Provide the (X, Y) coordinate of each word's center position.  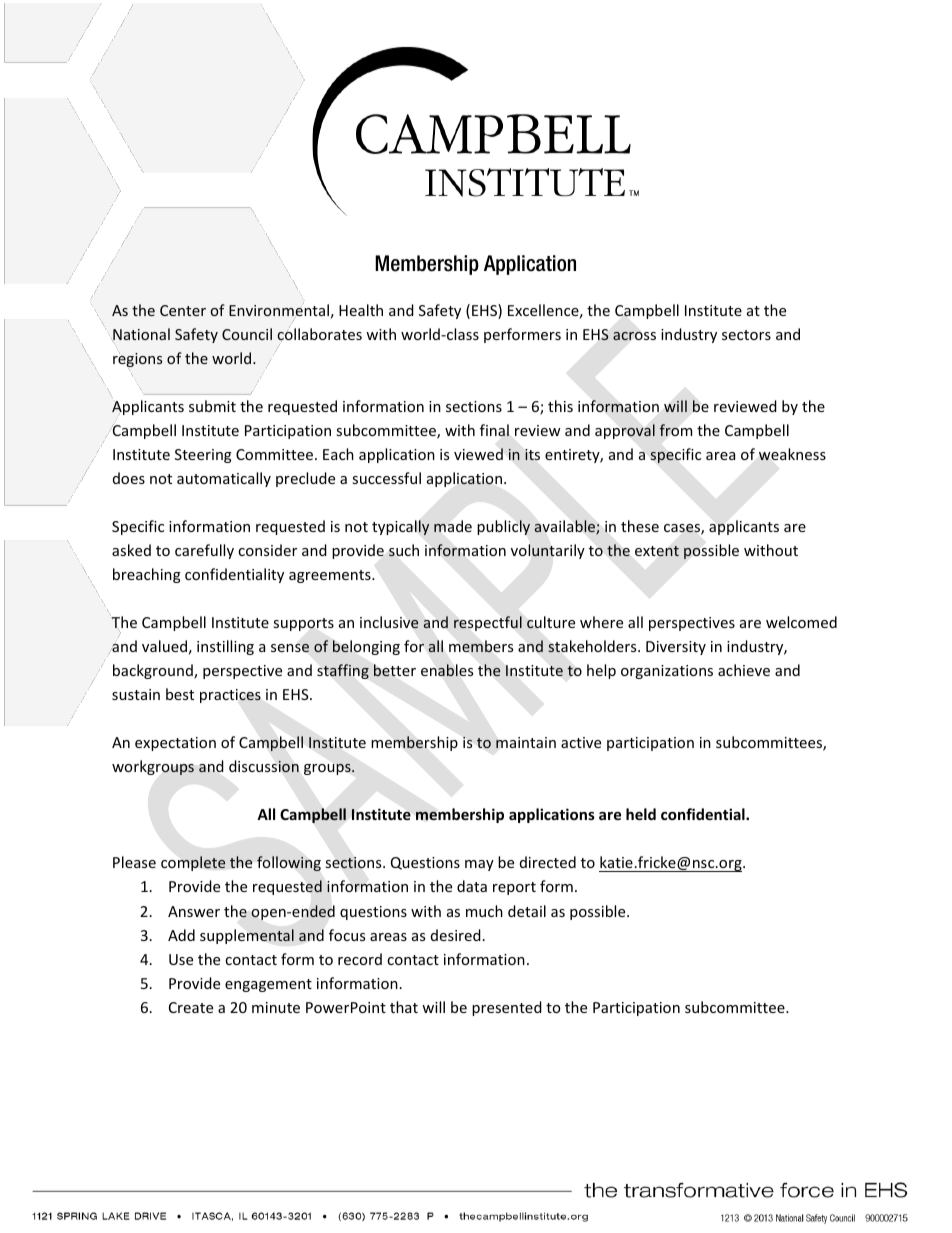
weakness (792, 454)
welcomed (801, 622)
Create (191, 1007)
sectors (746, 335)
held (641, 814)
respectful (488, 623)
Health (361, 310)
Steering (203, 456)
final (494, 430)
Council (247, 334)
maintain (526, 742)
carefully (204, 551)
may (479, 865)
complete (193, 863)
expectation (175, 744)
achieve (744, 670)
